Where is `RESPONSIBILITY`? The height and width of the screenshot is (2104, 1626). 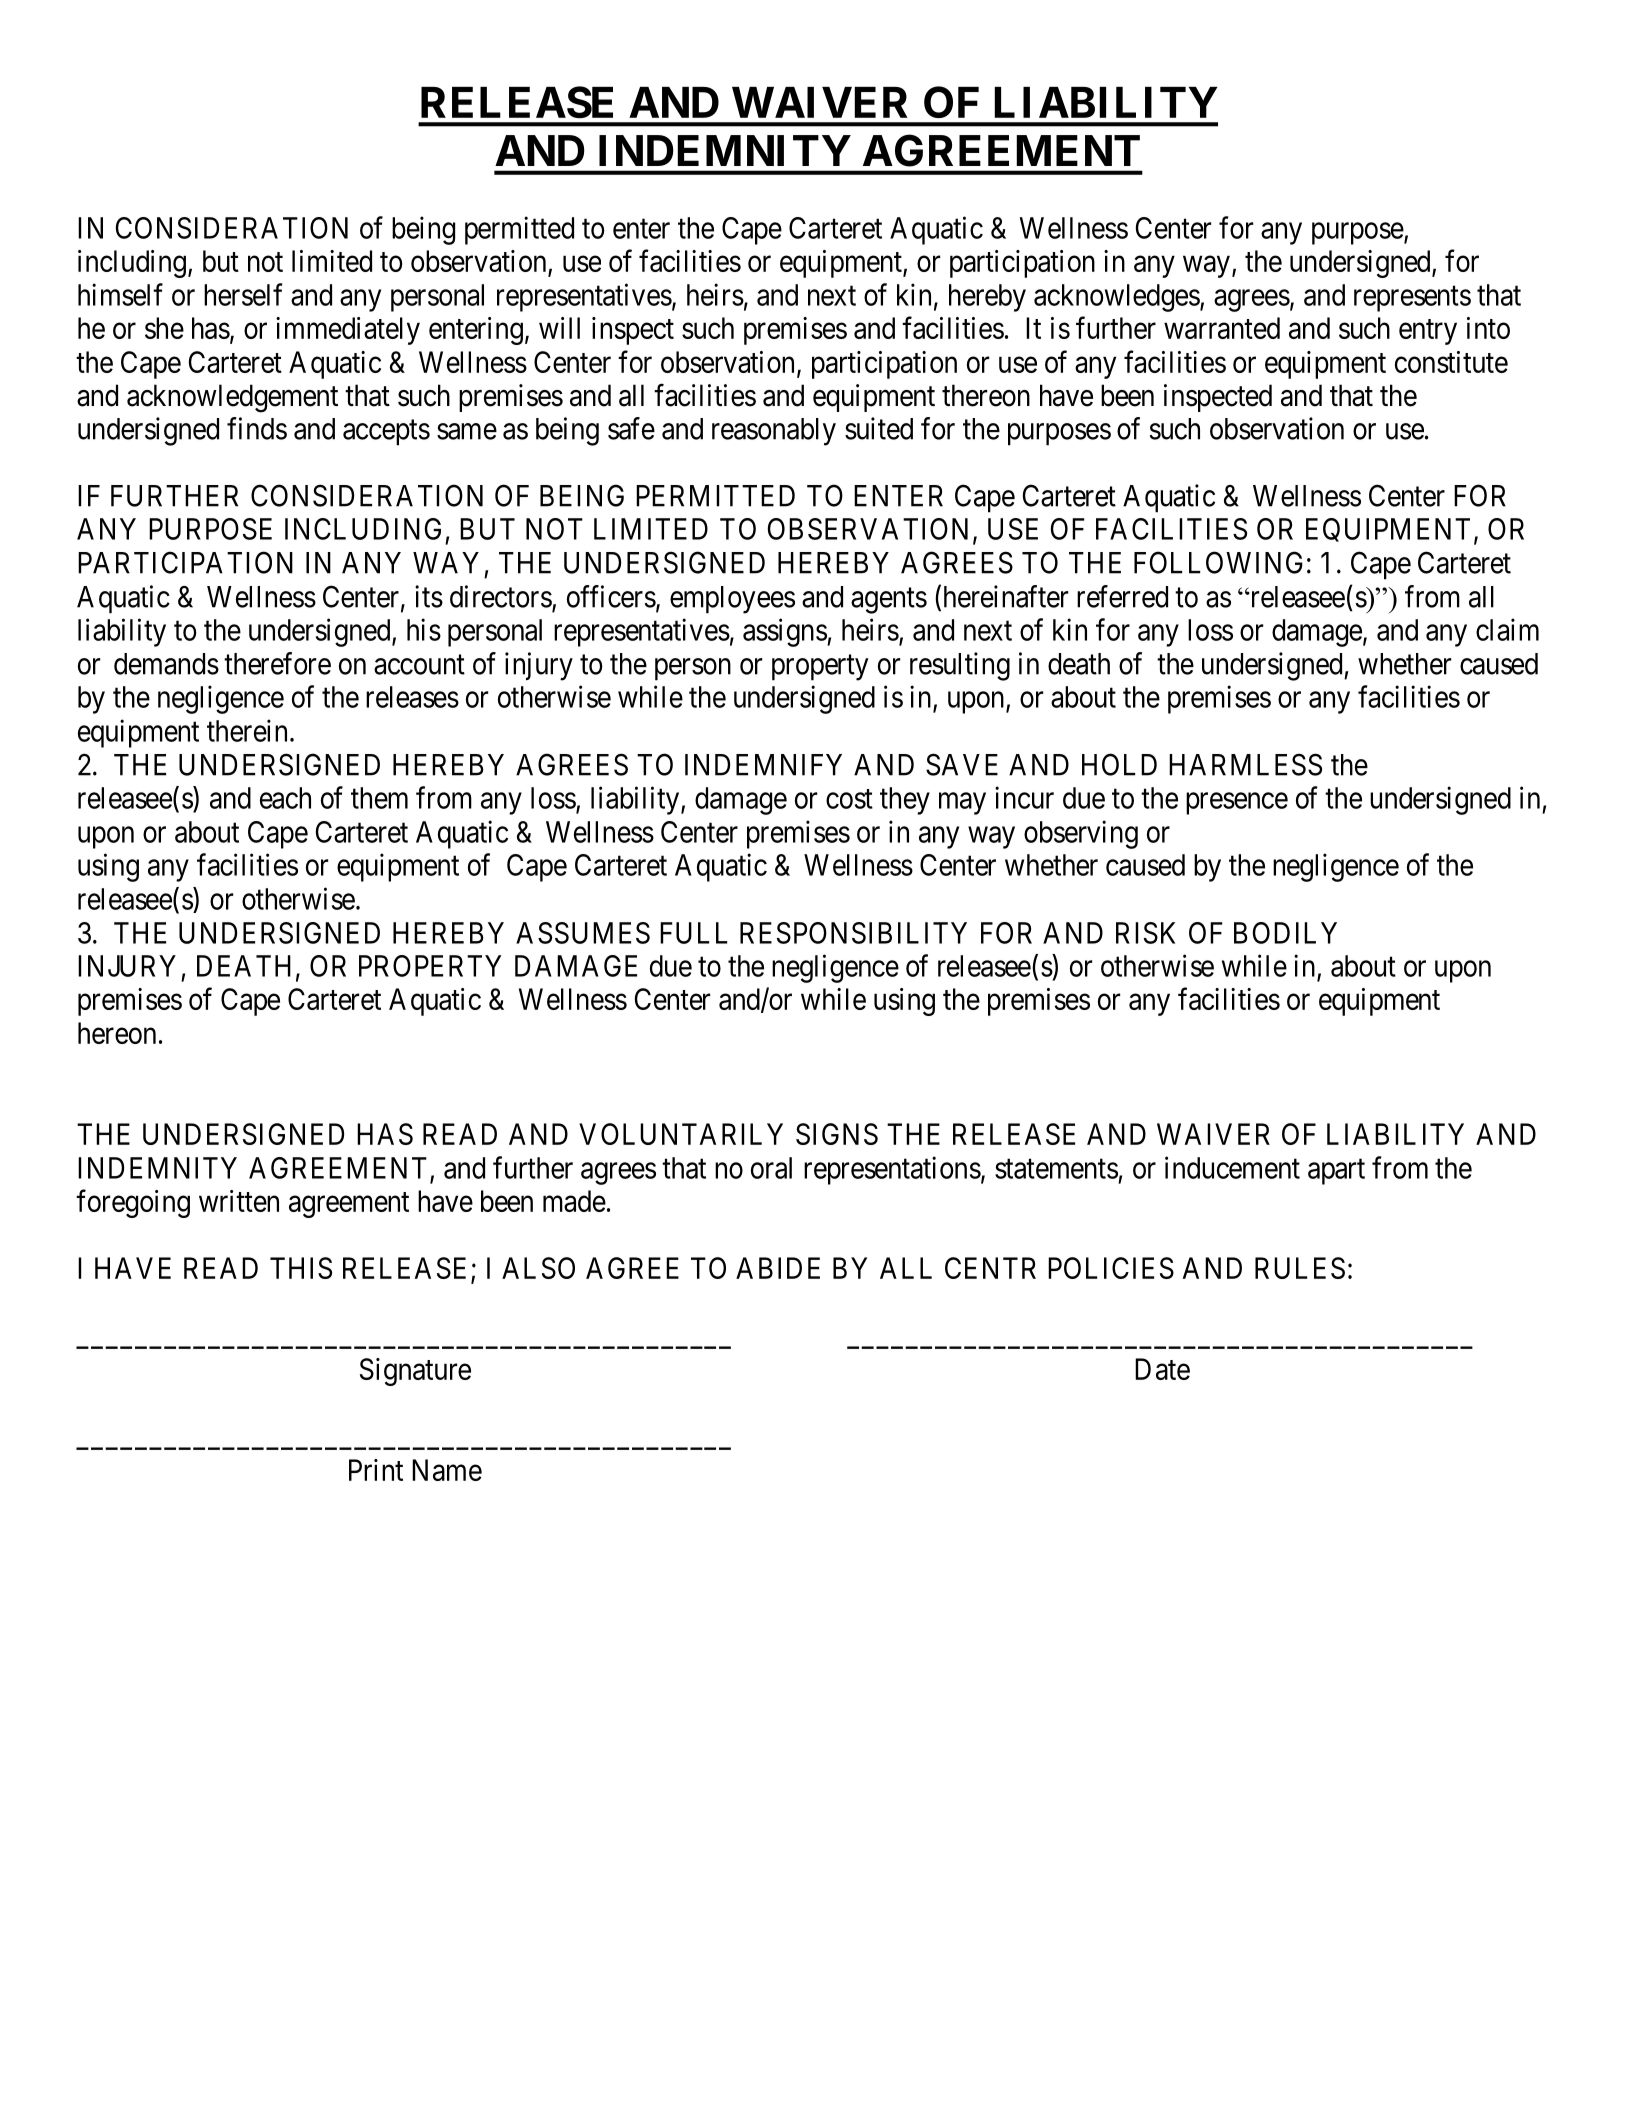
RESPONSIBILITY is located at coordinates (853, 933).
